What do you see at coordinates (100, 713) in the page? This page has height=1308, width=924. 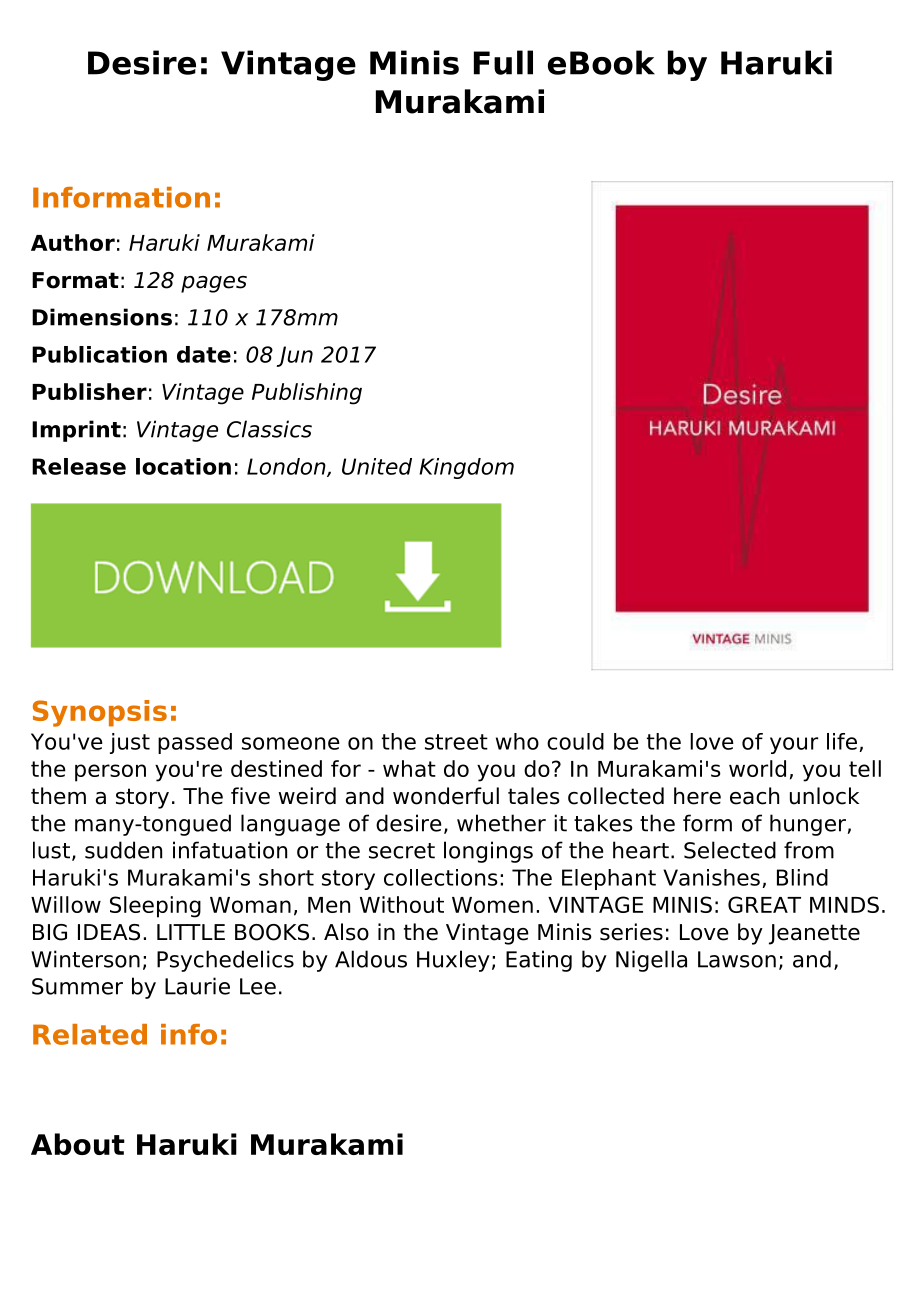 I see `Synopsis` at bounding box center [100, 713].
